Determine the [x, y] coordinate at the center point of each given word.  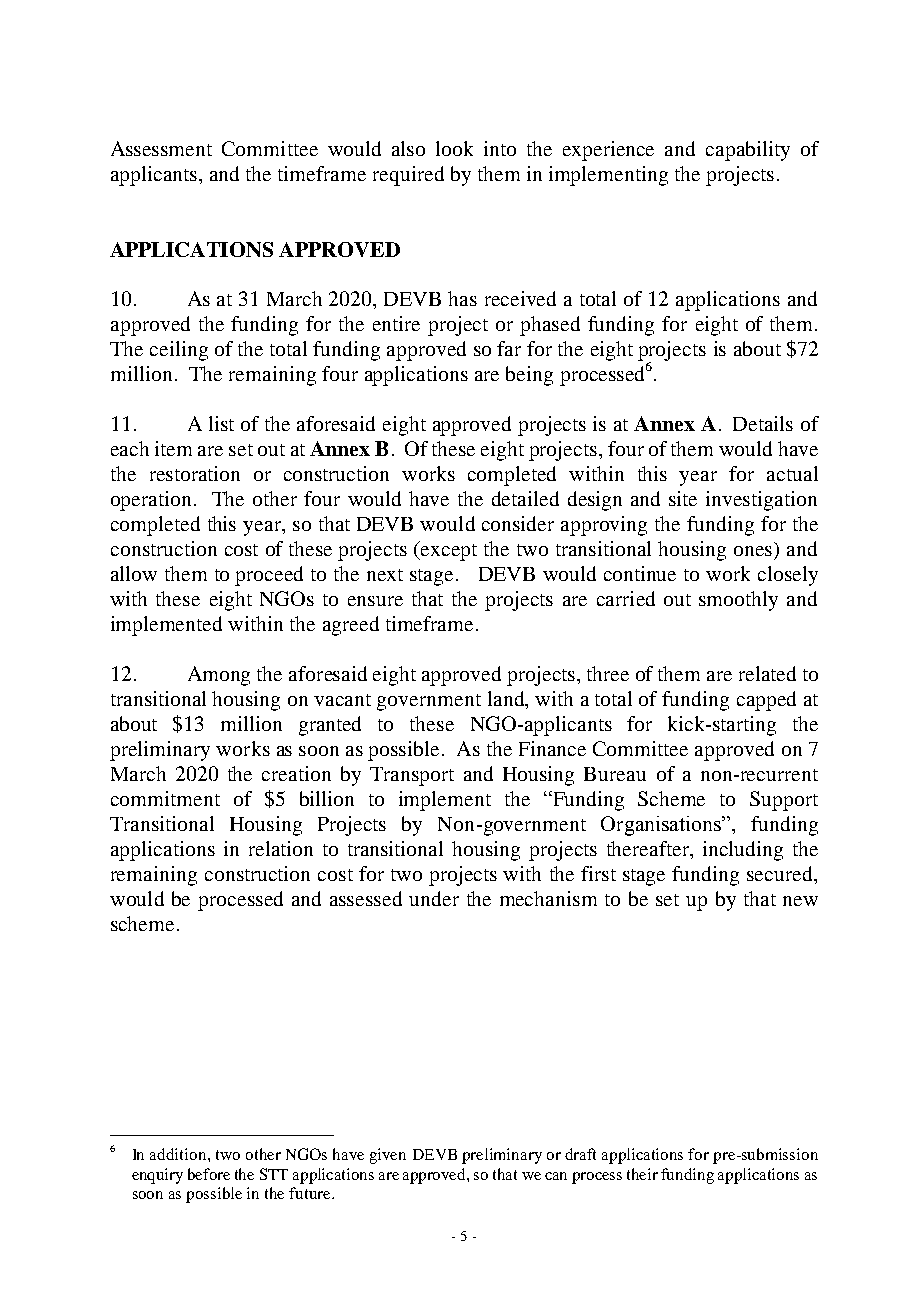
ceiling [179, 351]
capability [748, 151]
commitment [165, 798]
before [209, 1174]
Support [784, 801]
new [800, 901]
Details [763, 423]
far [509, 348]
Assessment [161, 148]
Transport [412, 776]
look [454, 148]
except [449, 552]
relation [281, 848]
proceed [269, 576]
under [434, 898]
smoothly [738, 601]
